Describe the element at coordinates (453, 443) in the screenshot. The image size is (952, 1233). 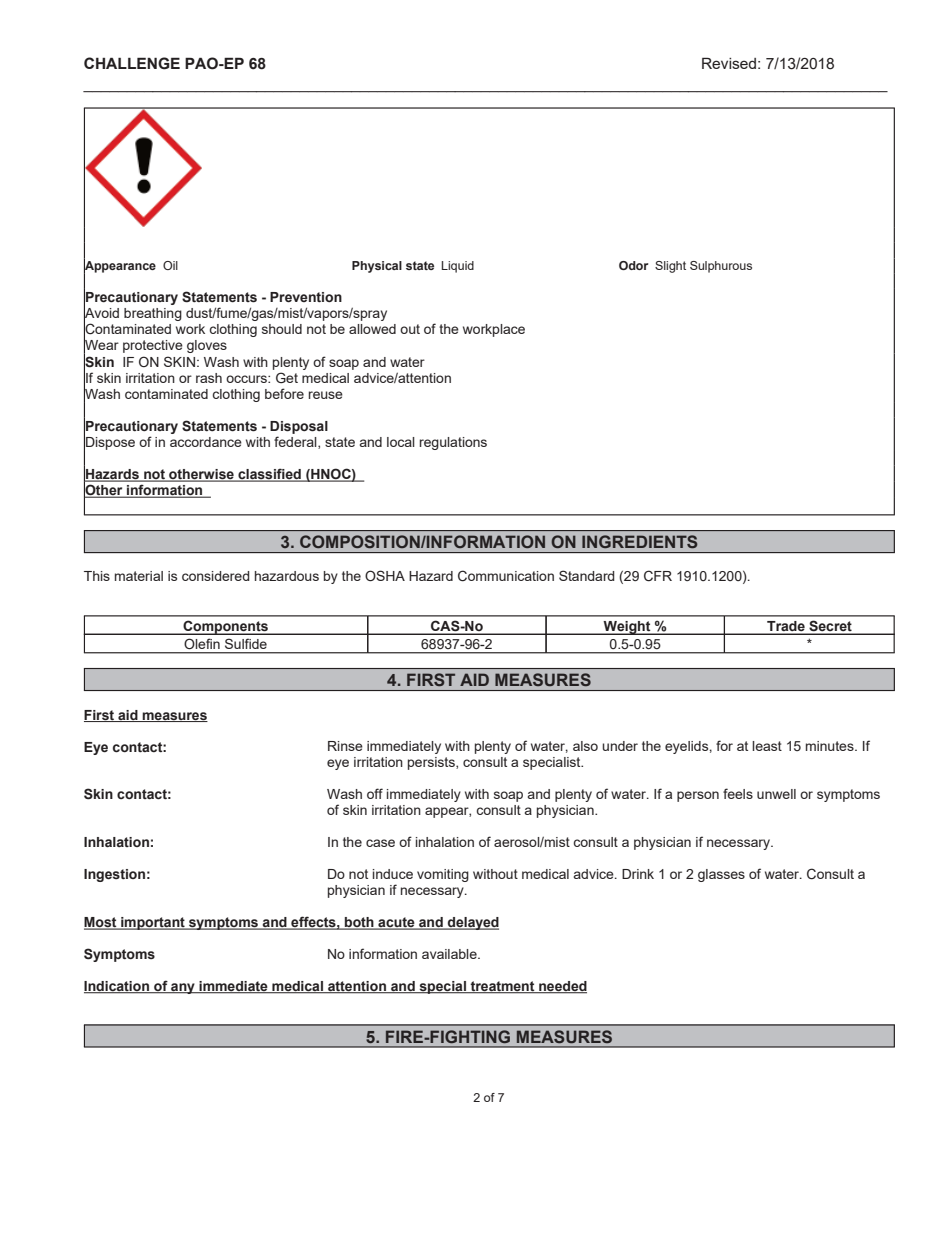
I see `regulations` at that location.
